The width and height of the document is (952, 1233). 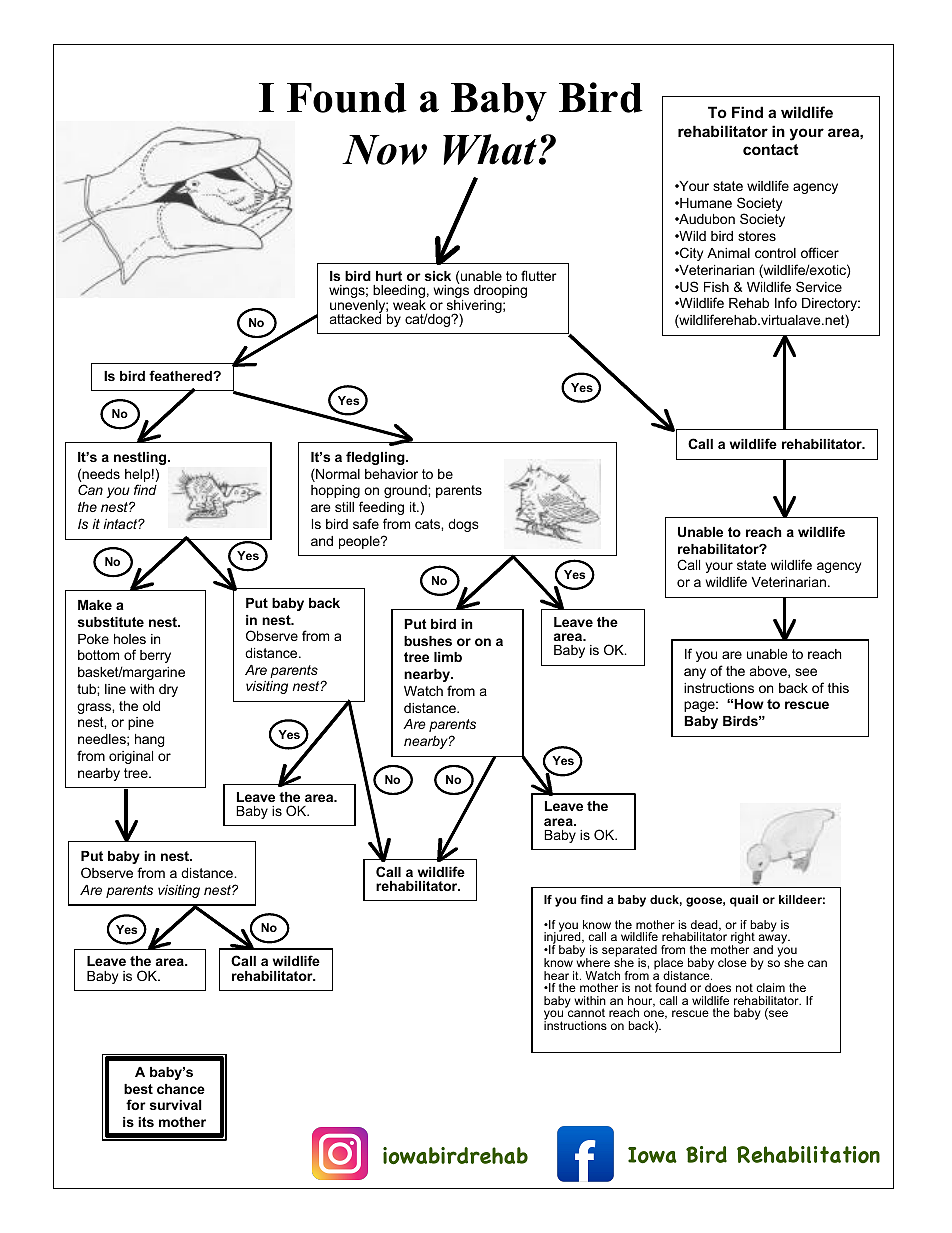 What do you see at coordinates (389, 276) in the document?
I see `hurt` at bounding box center [389, 276].
